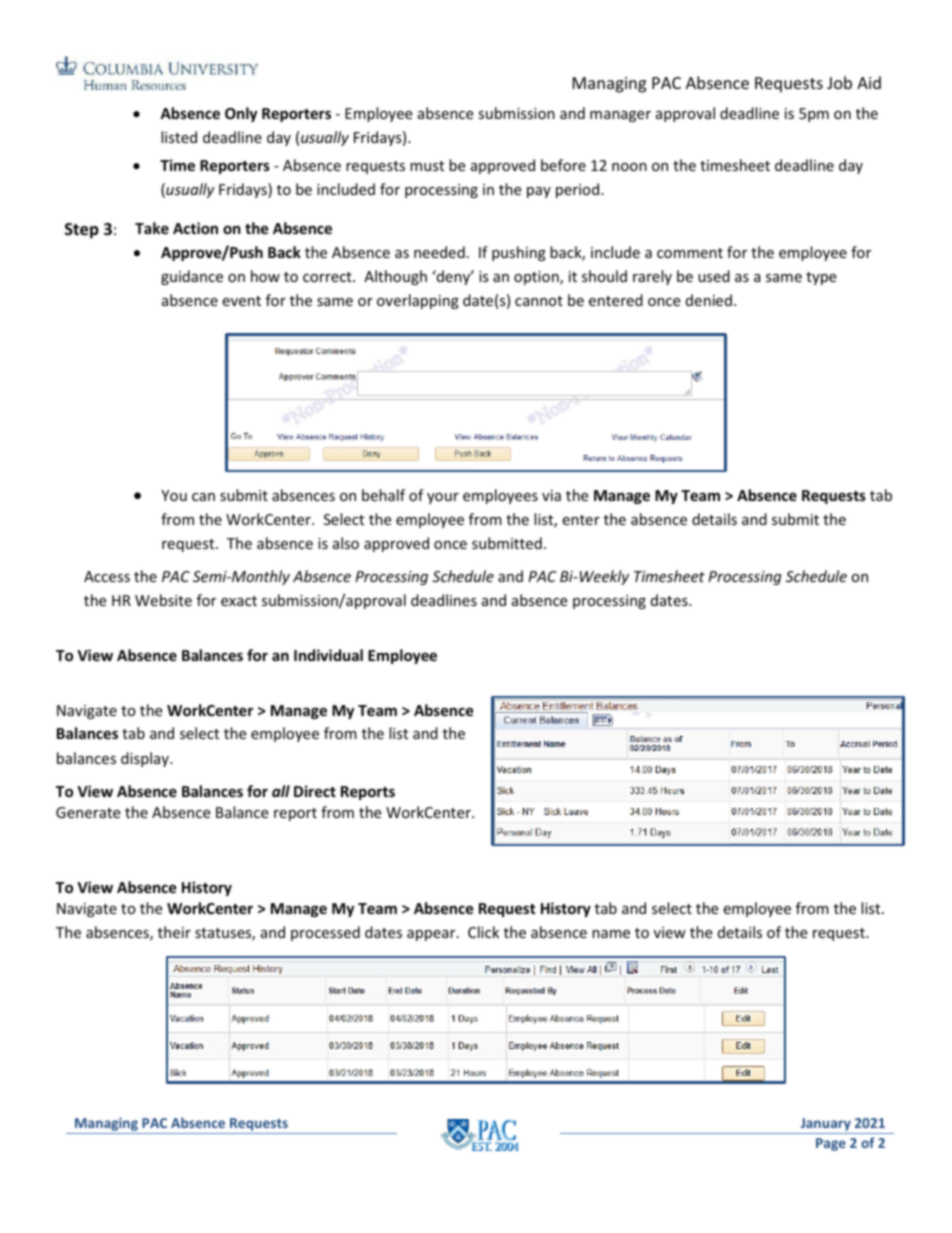 This image has width=952, height=1233. I want to click on must, so click(427, 166).
